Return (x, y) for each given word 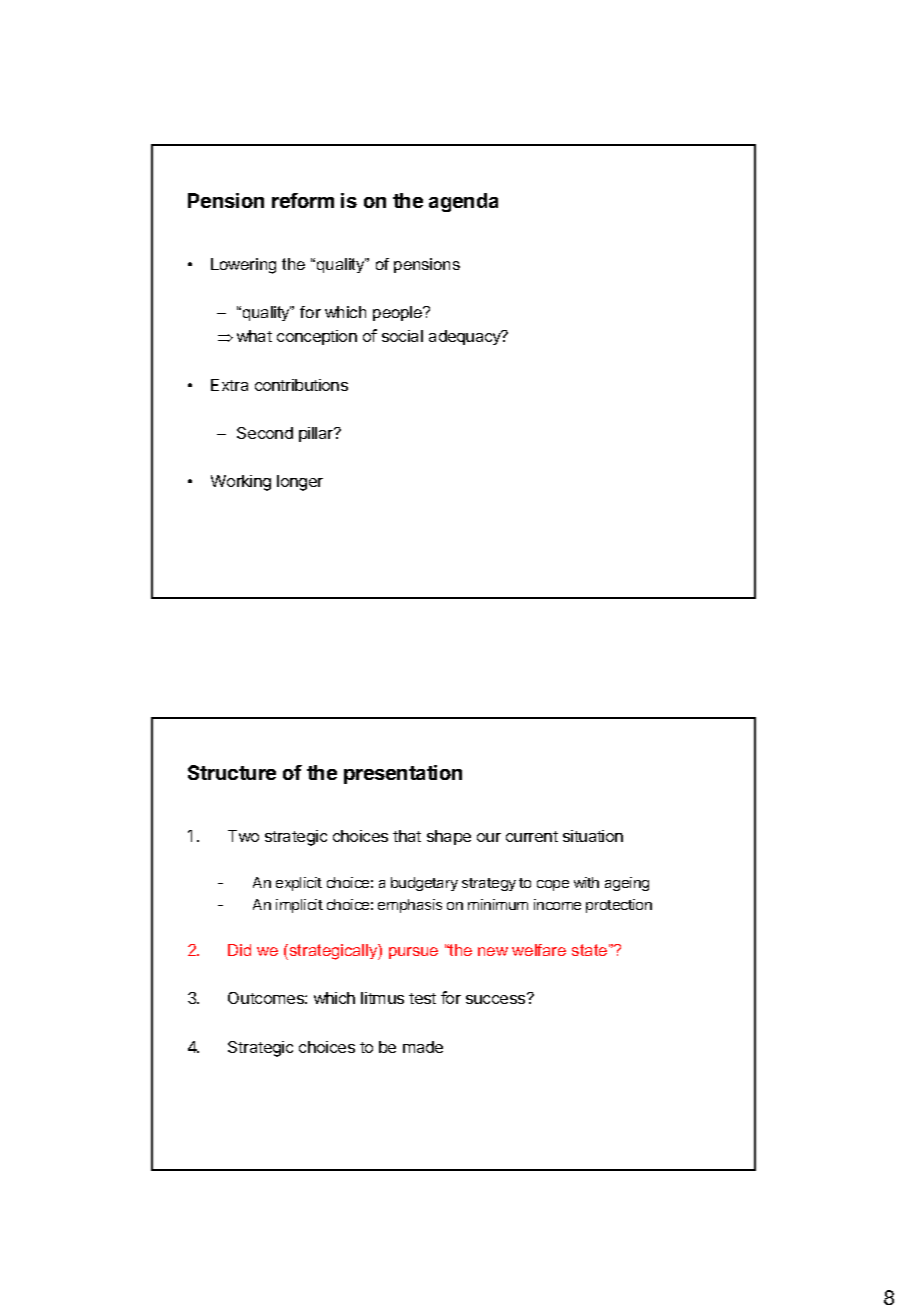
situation (593, 836)
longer (300, 483)
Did (239, 950)
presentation (403, 774)
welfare (539, 950)
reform (303, 200)
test (422, 998)
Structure (232, 772)
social (402, 336)
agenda (463, 202)
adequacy (466, 337)
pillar (317, 434)
